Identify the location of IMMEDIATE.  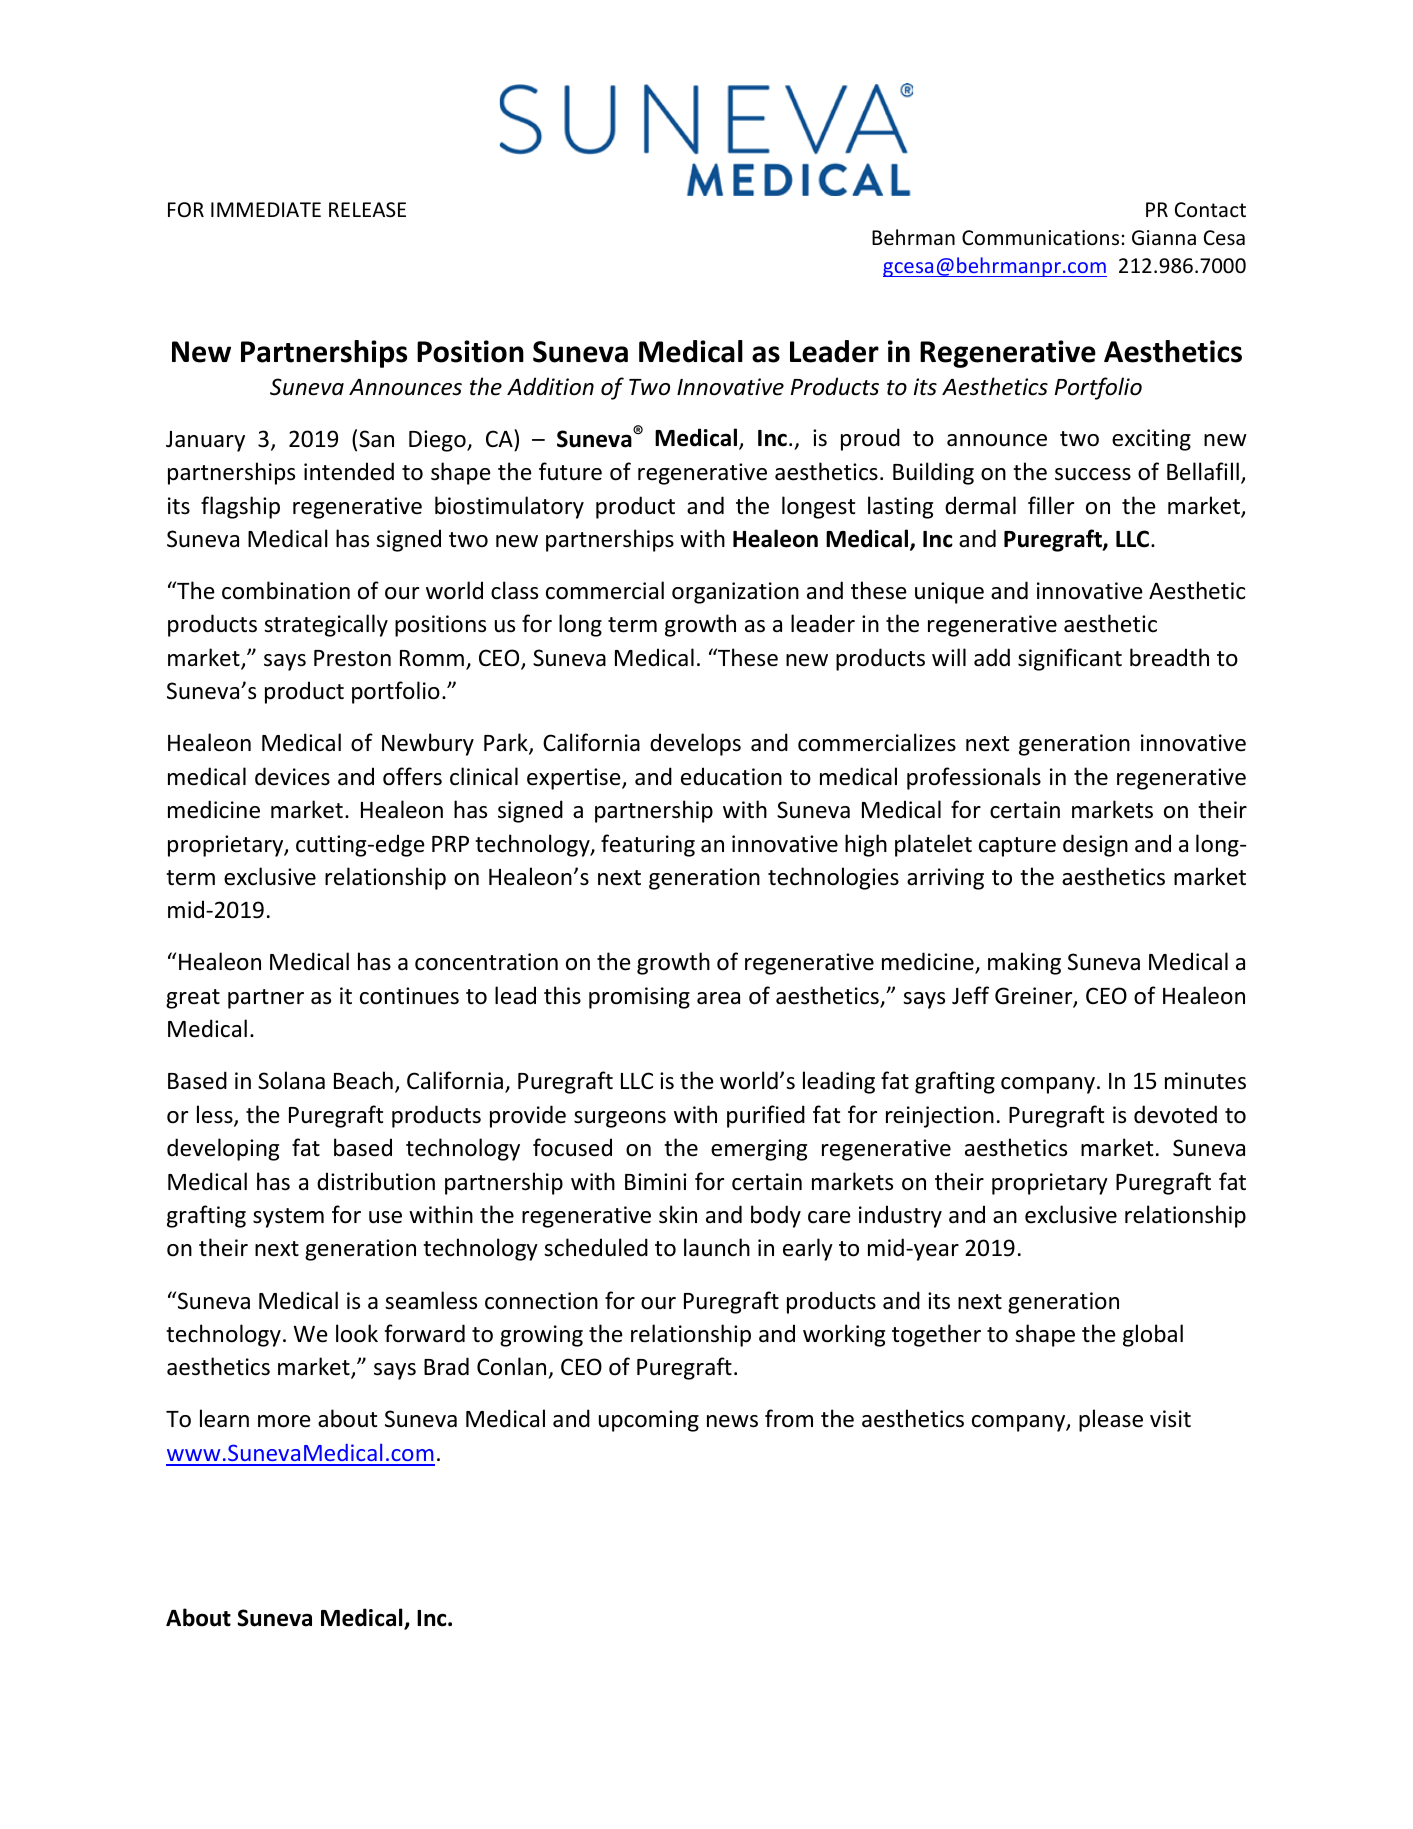
(266, 209).
